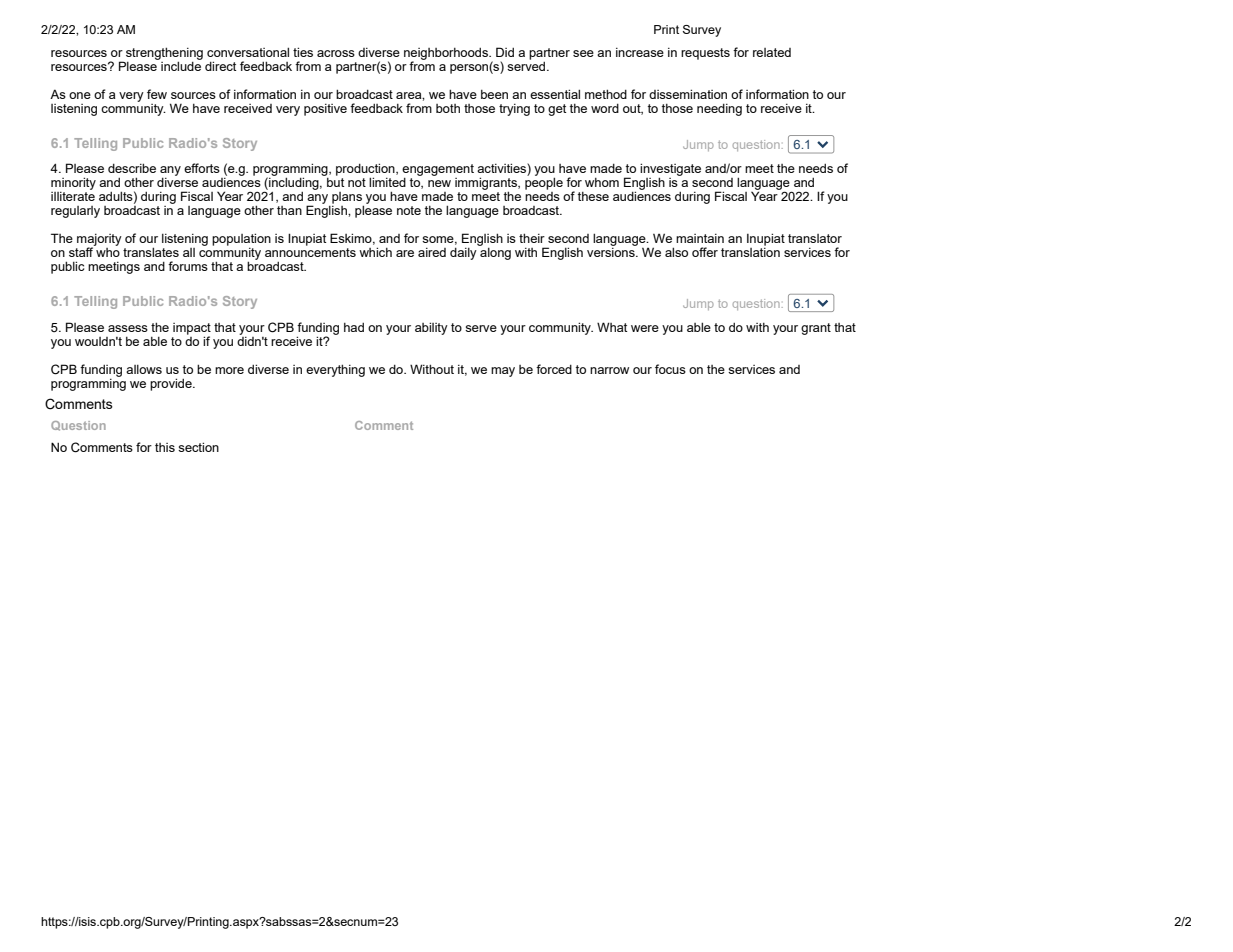 The width and height of the document is (1233, 952). I want to click on describe, so click(132, 168).
